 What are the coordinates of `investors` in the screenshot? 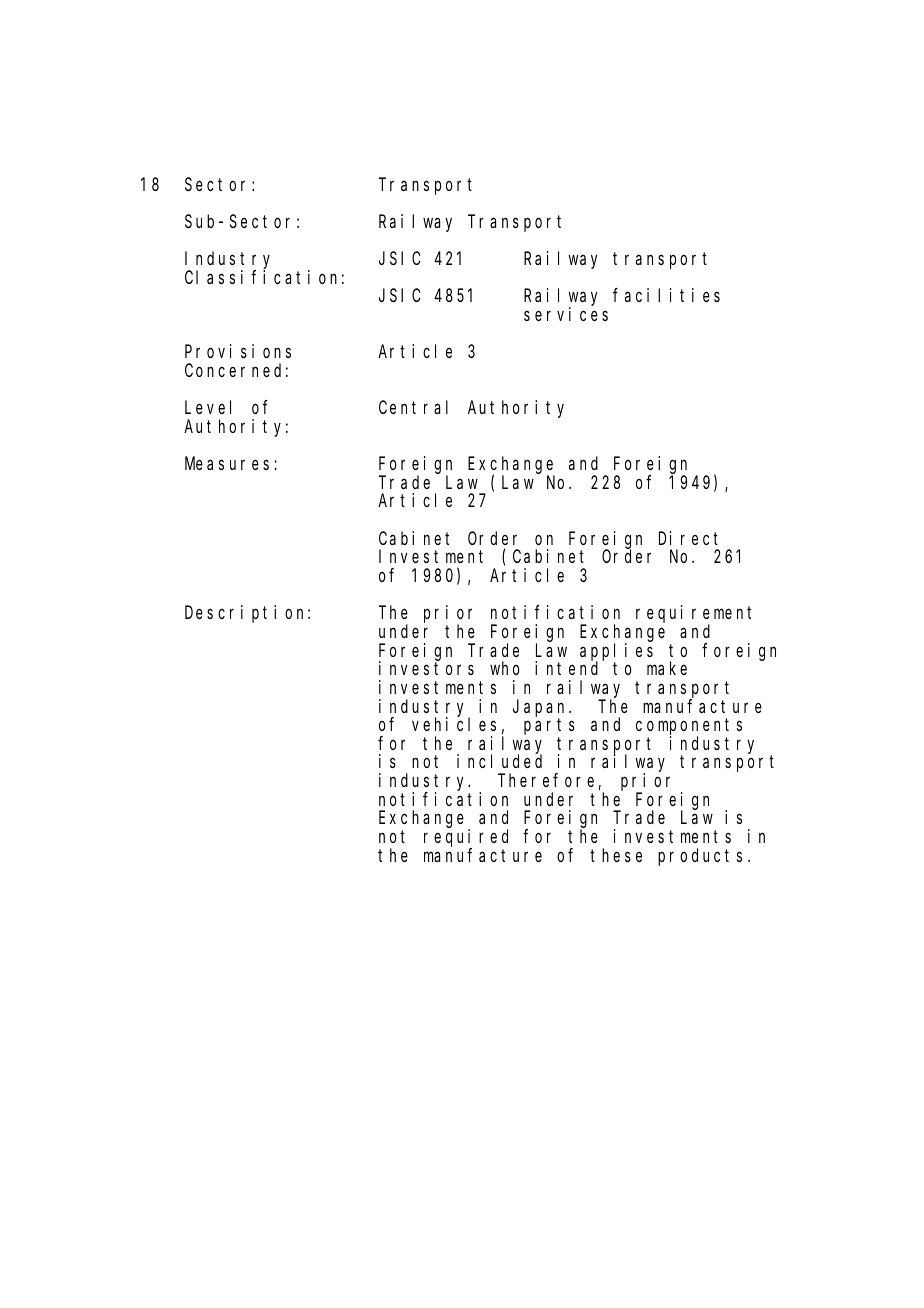 It's located at (426, 668).
